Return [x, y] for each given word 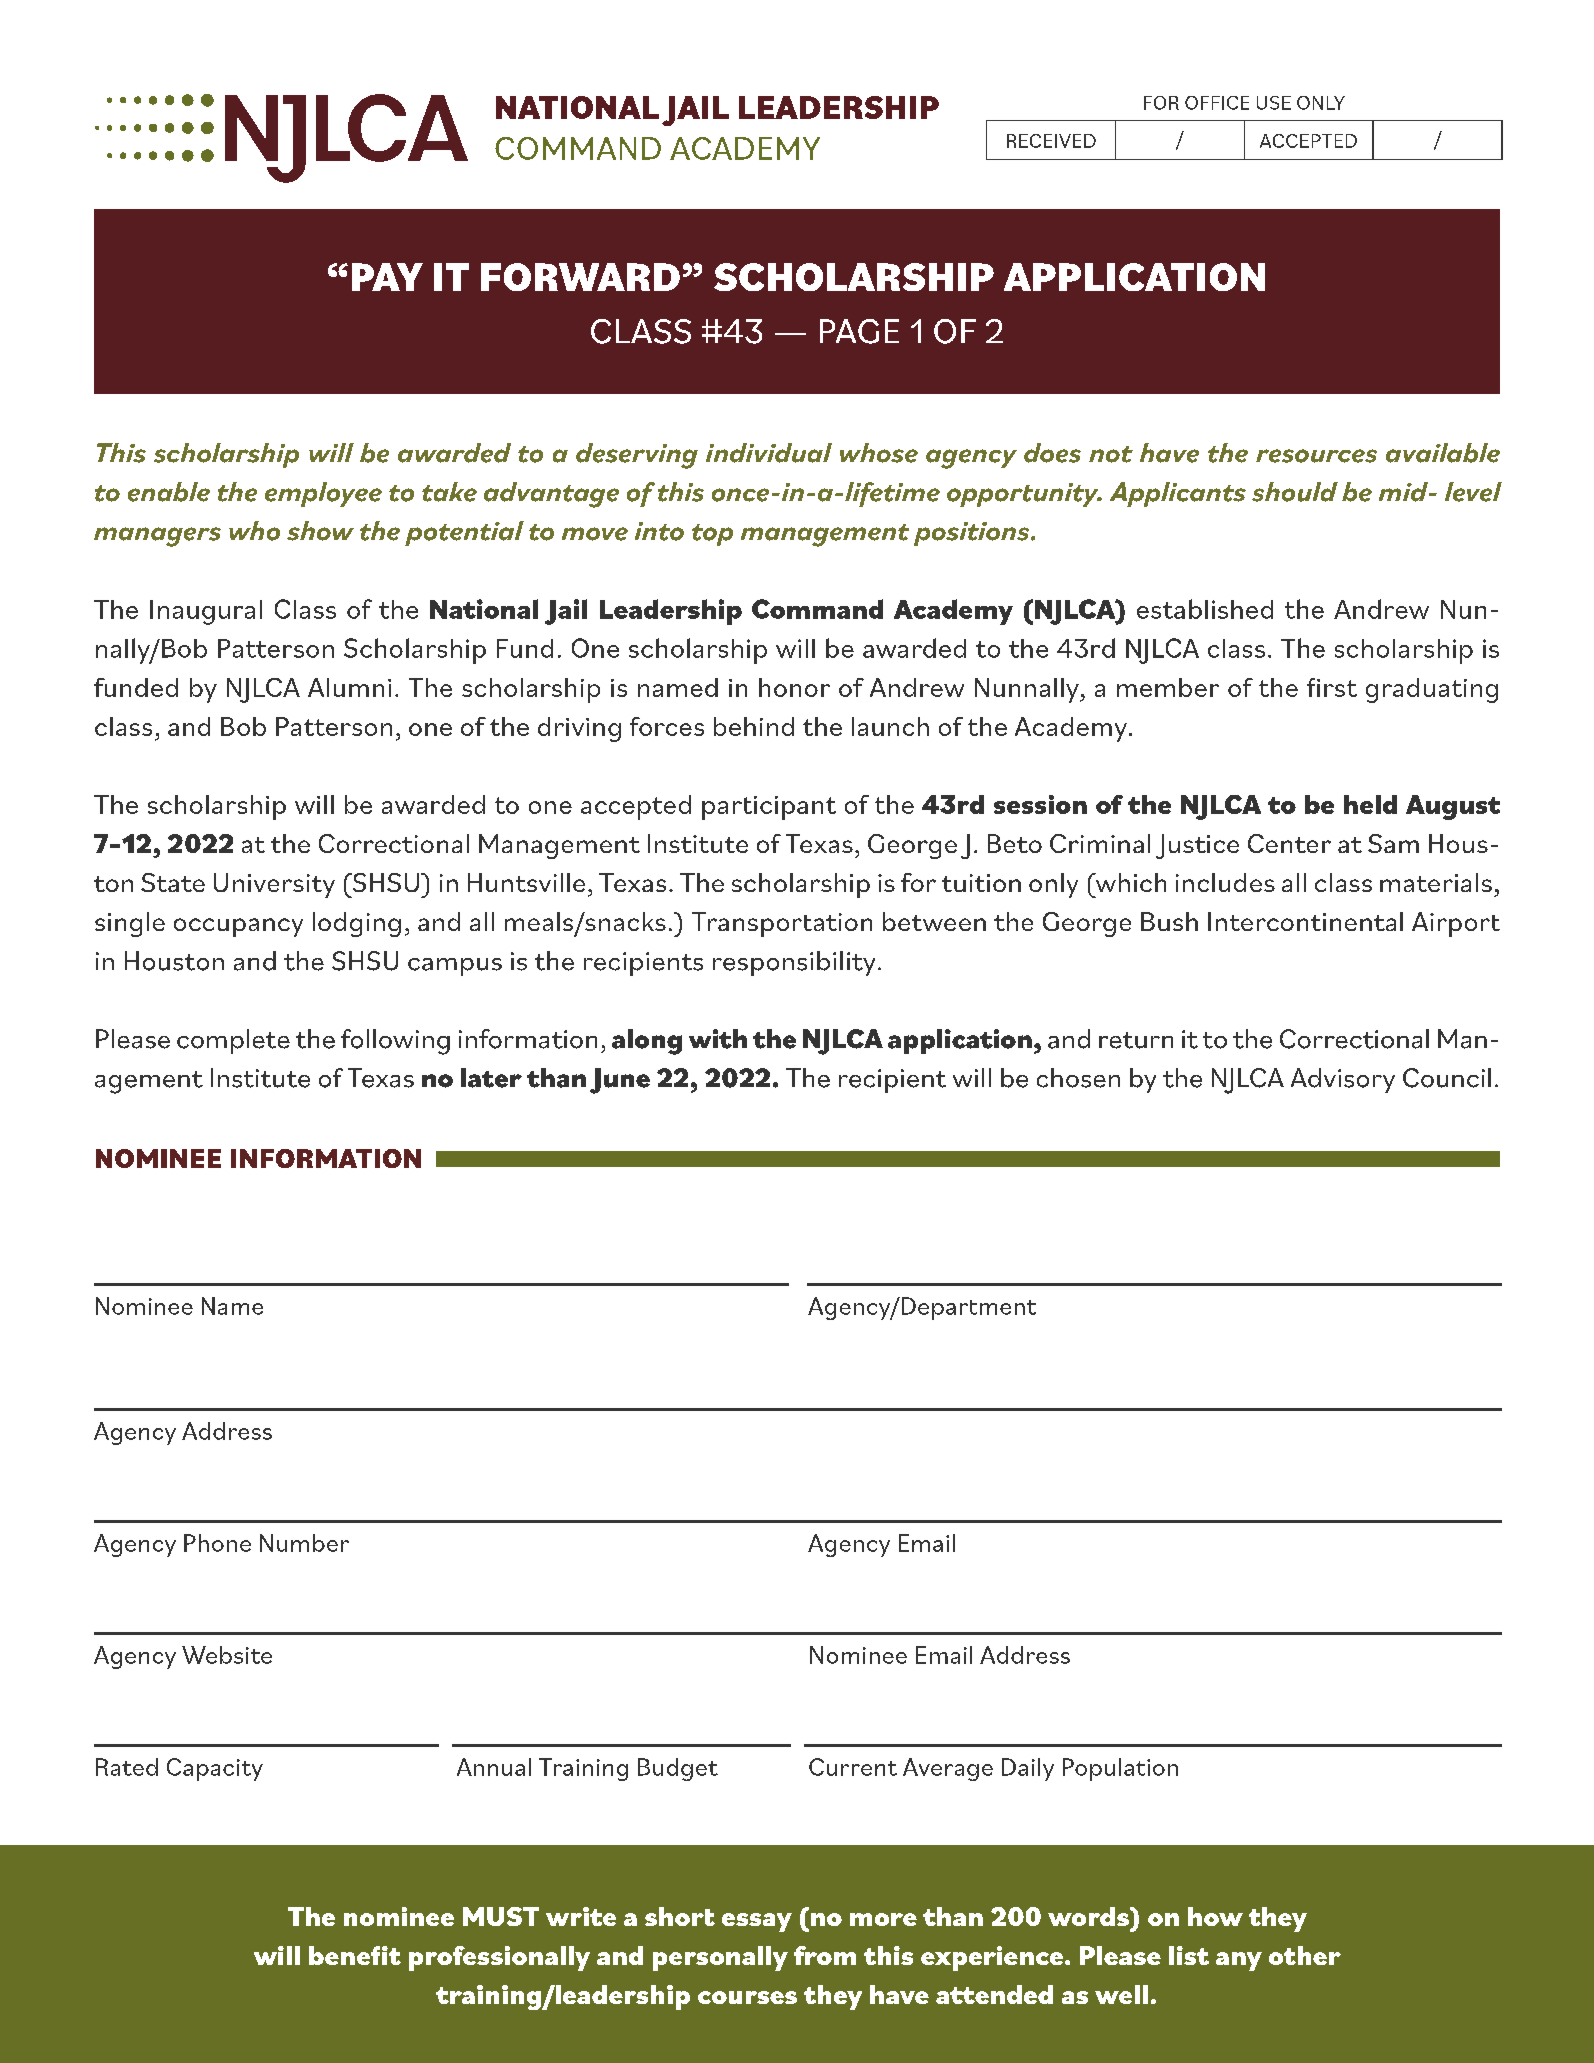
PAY [387, 277]
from [825, 1955]
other [1305, 1955]
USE [1274, 103]
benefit [355, 1955]
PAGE [859, 331]
